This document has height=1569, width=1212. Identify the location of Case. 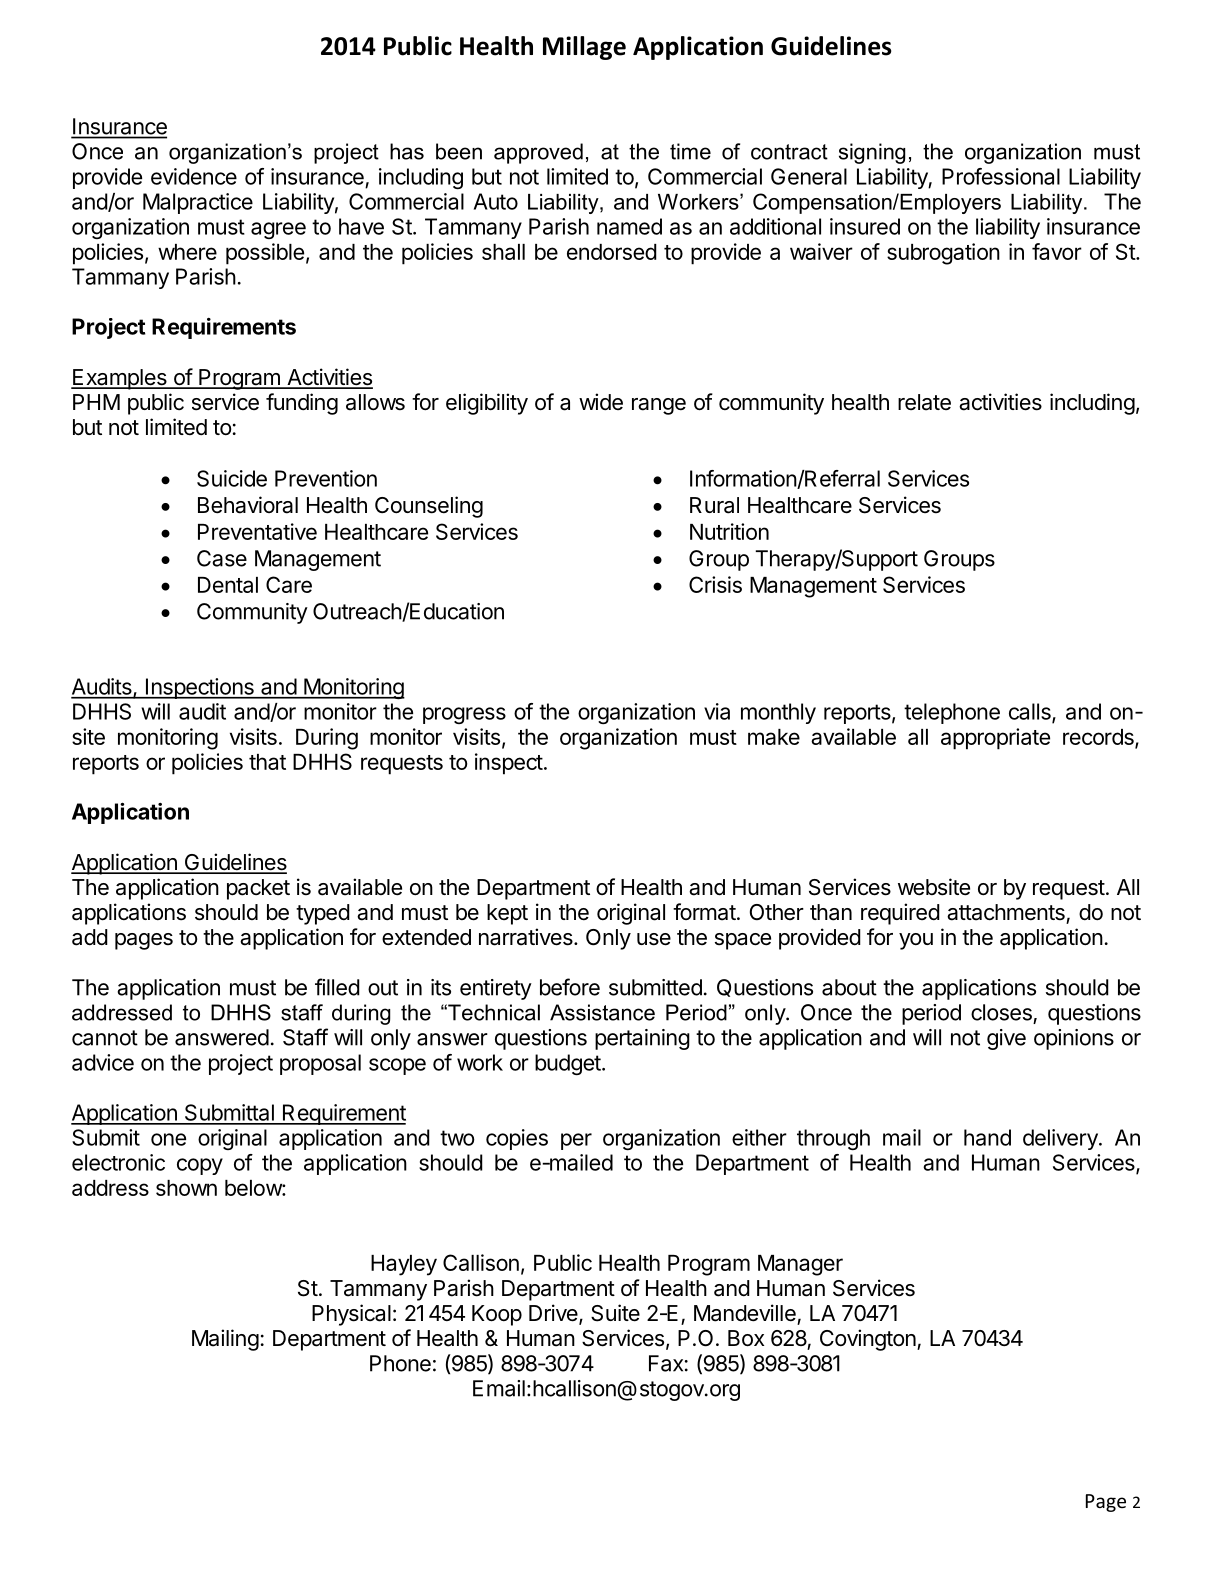
(222, 558).
